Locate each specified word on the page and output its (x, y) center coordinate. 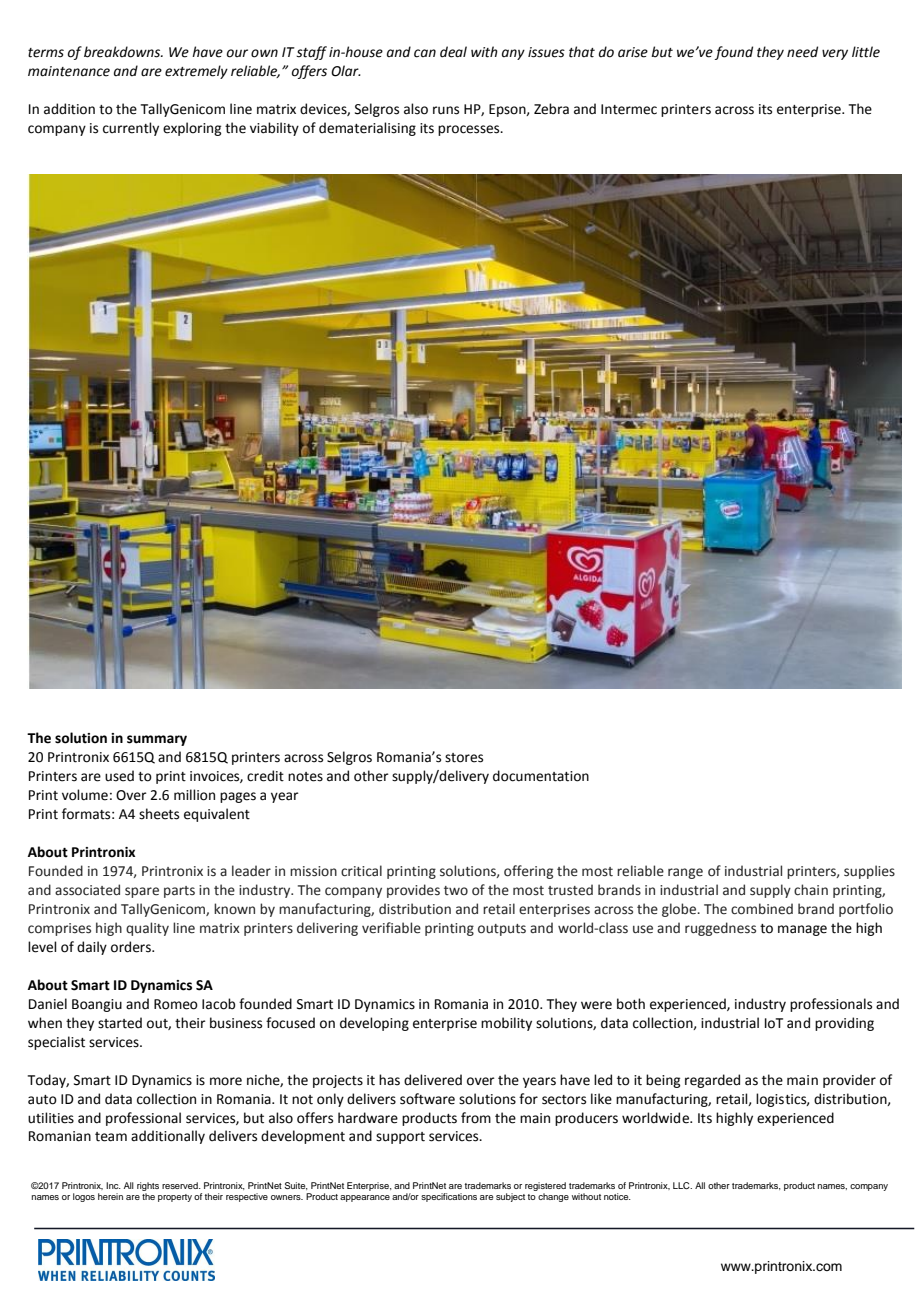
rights (148, 1188)
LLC (682, 1185)
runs (446, 110)
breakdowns (123, 52)
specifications (449, 1197)
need (802, 52)
